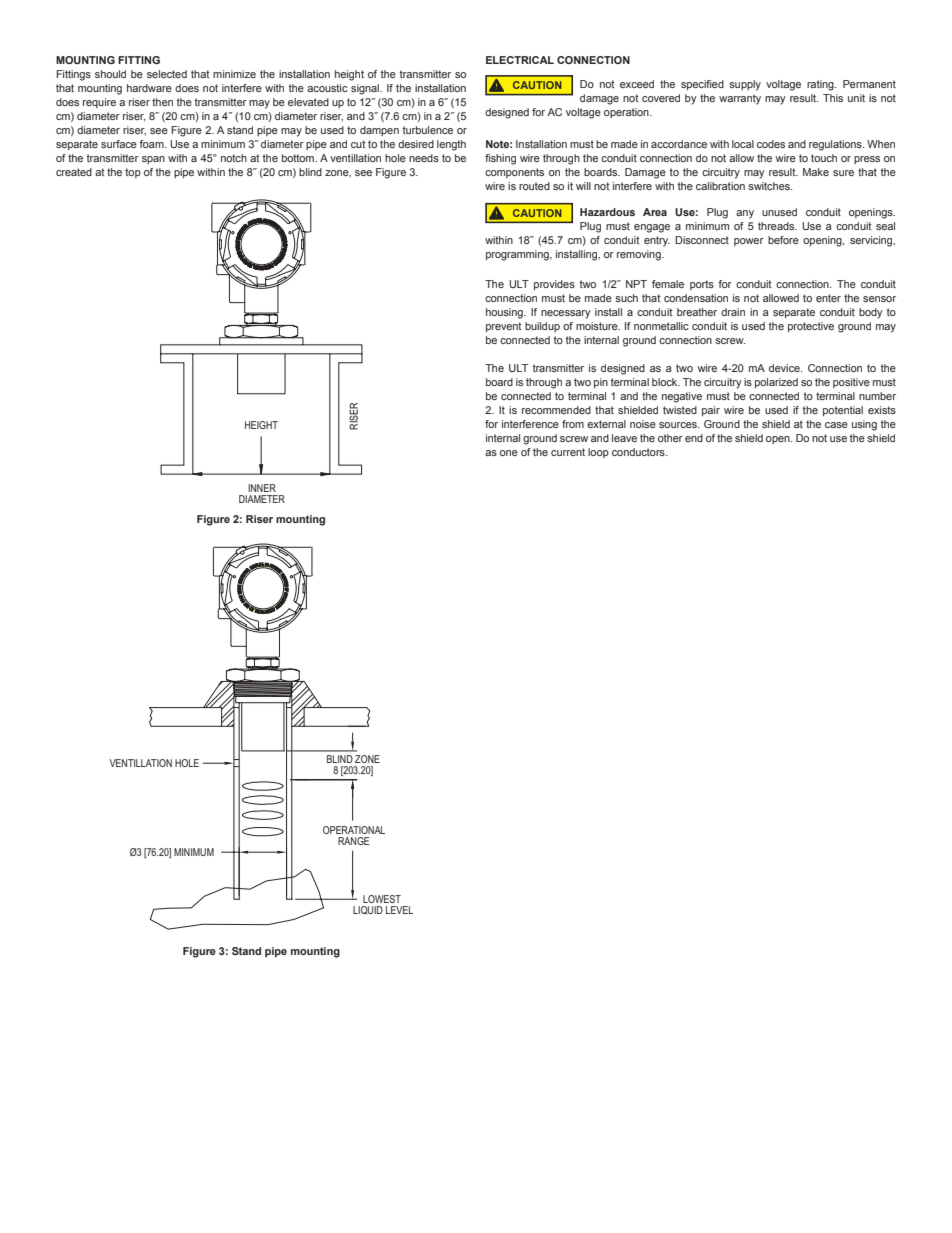 Image resolution: width=952 pixels, height=1233 pixels. Describe the element at coordinates (568, 452) in the screenshot. I see `current` at that location.
